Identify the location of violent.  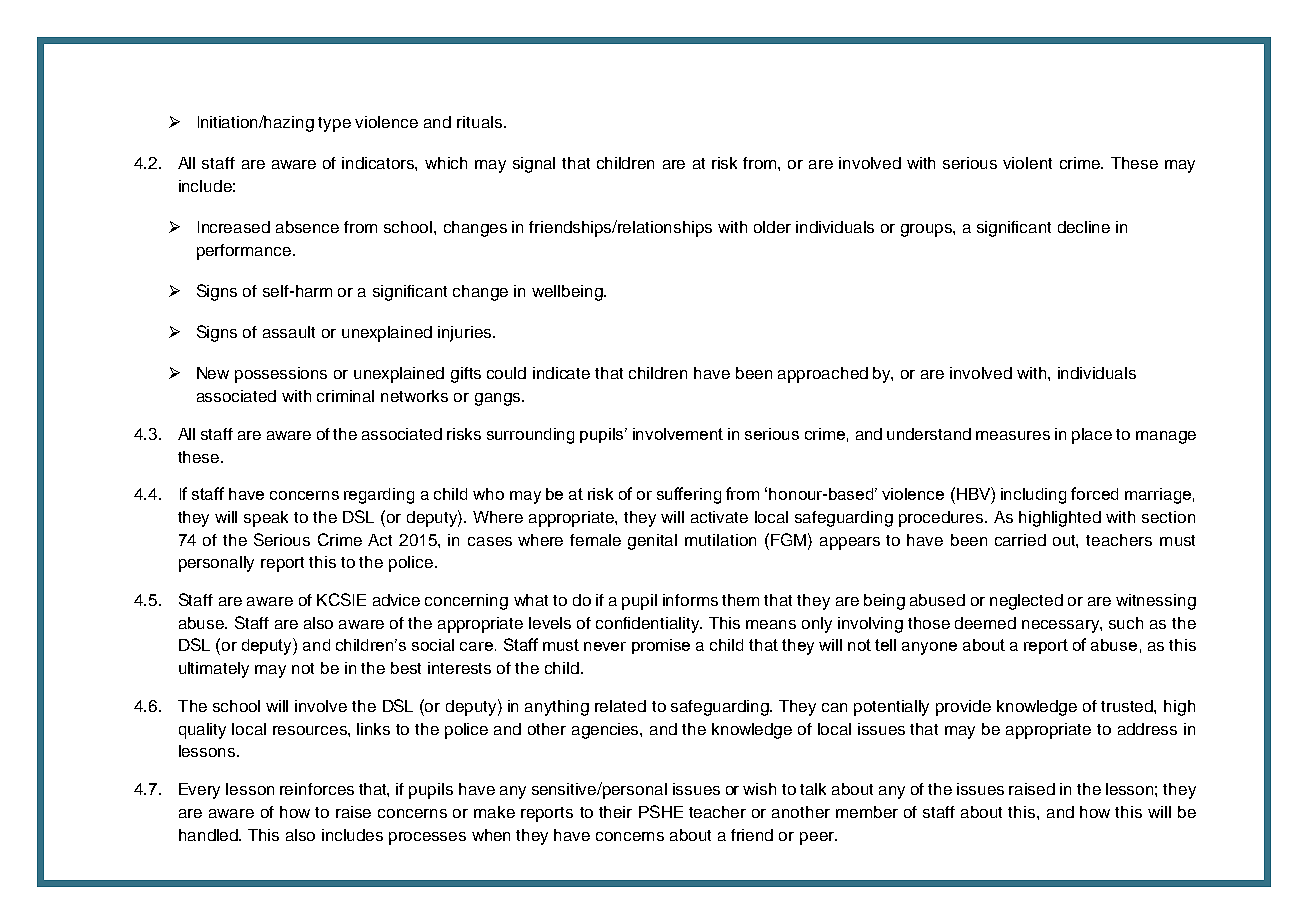
(1027, 163).
